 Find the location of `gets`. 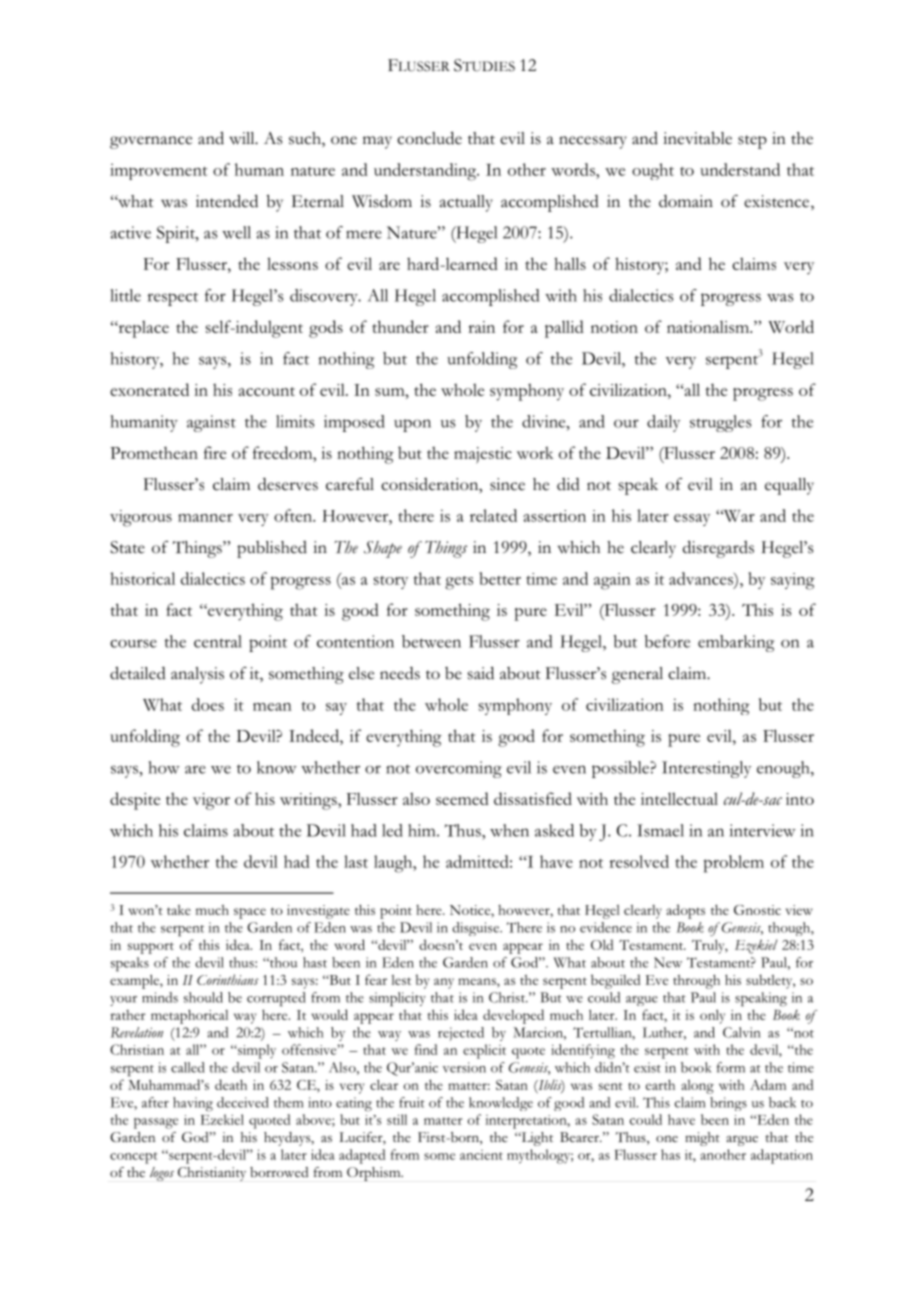

gets is located at coordinates (459, 583).
